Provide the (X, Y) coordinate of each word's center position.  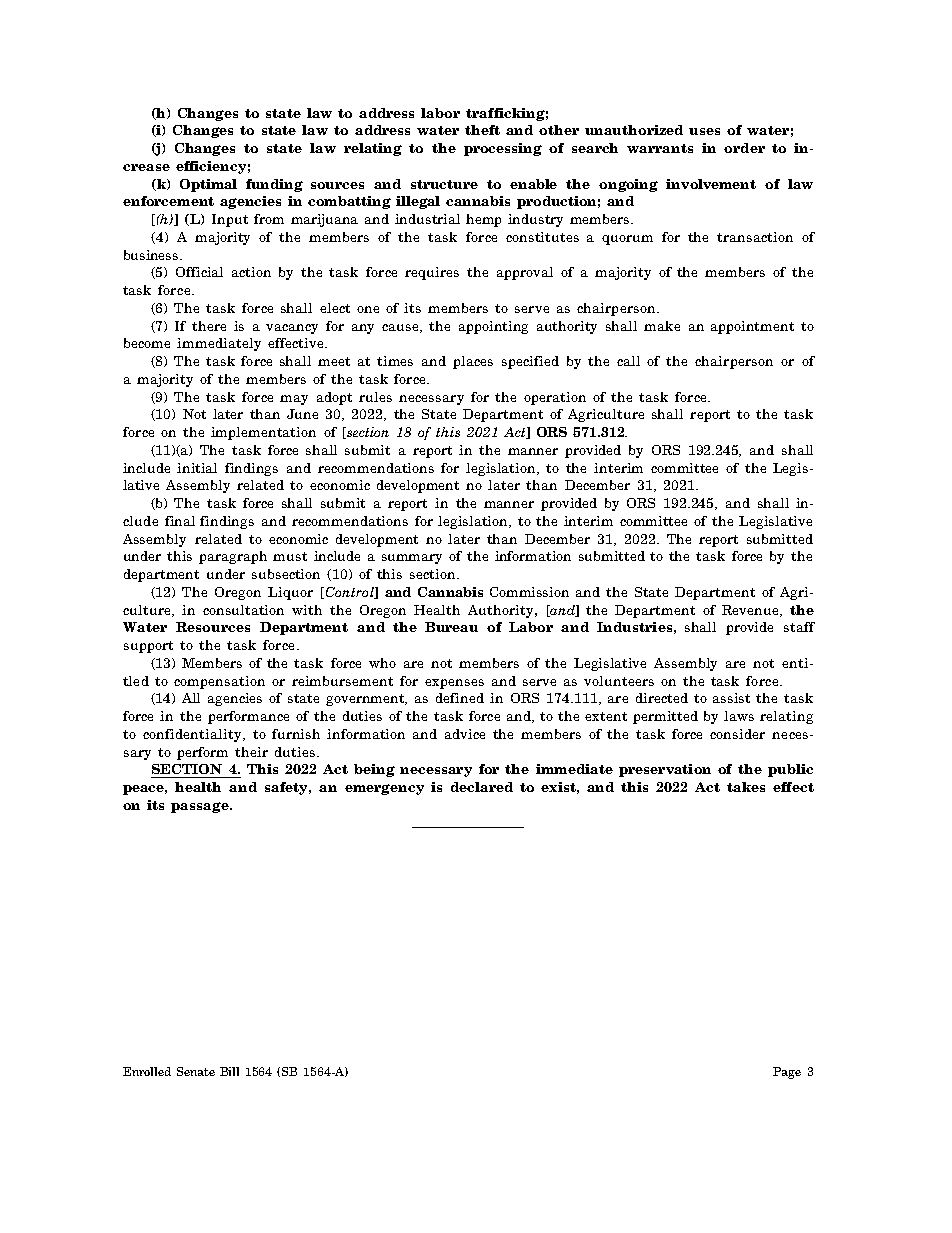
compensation (219, 682)
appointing (493, 327)
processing (503, 149)
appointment (752, 327)
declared (482, 787)
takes (746, 787)
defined (460, 698)
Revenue (751, 611)
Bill (229, 1071)
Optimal (208, 185)
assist (731, 698)
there (209, 326)
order (744, 148)
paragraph (233, 557)
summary (412, 559)
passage (201, 807)
